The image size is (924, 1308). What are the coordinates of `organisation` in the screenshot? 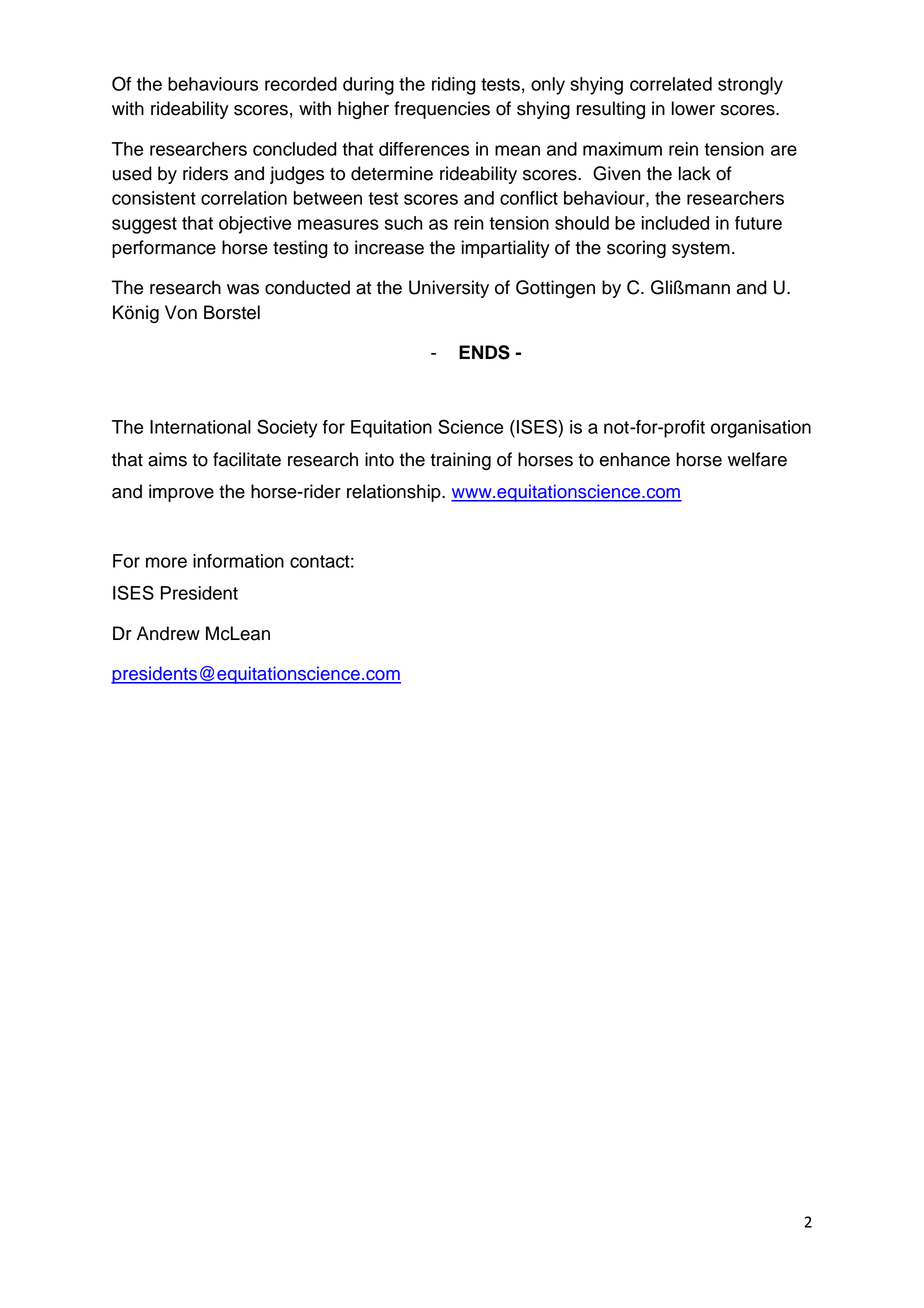 It's located at (761, 429).
